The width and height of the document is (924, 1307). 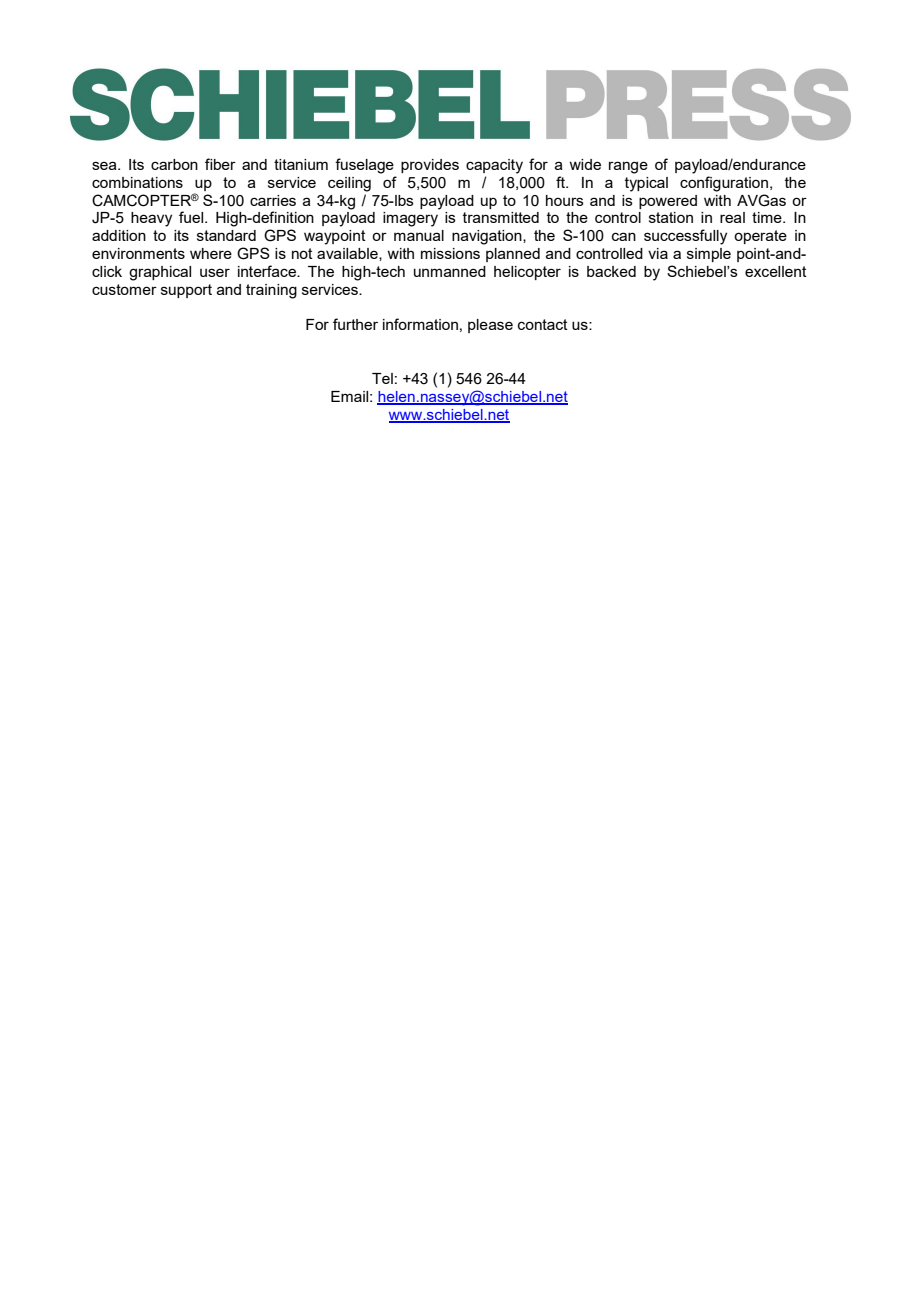 What do you see at coordinates (382, 378) in the document?
I see `Tel` at bounding box center [382, 378].
